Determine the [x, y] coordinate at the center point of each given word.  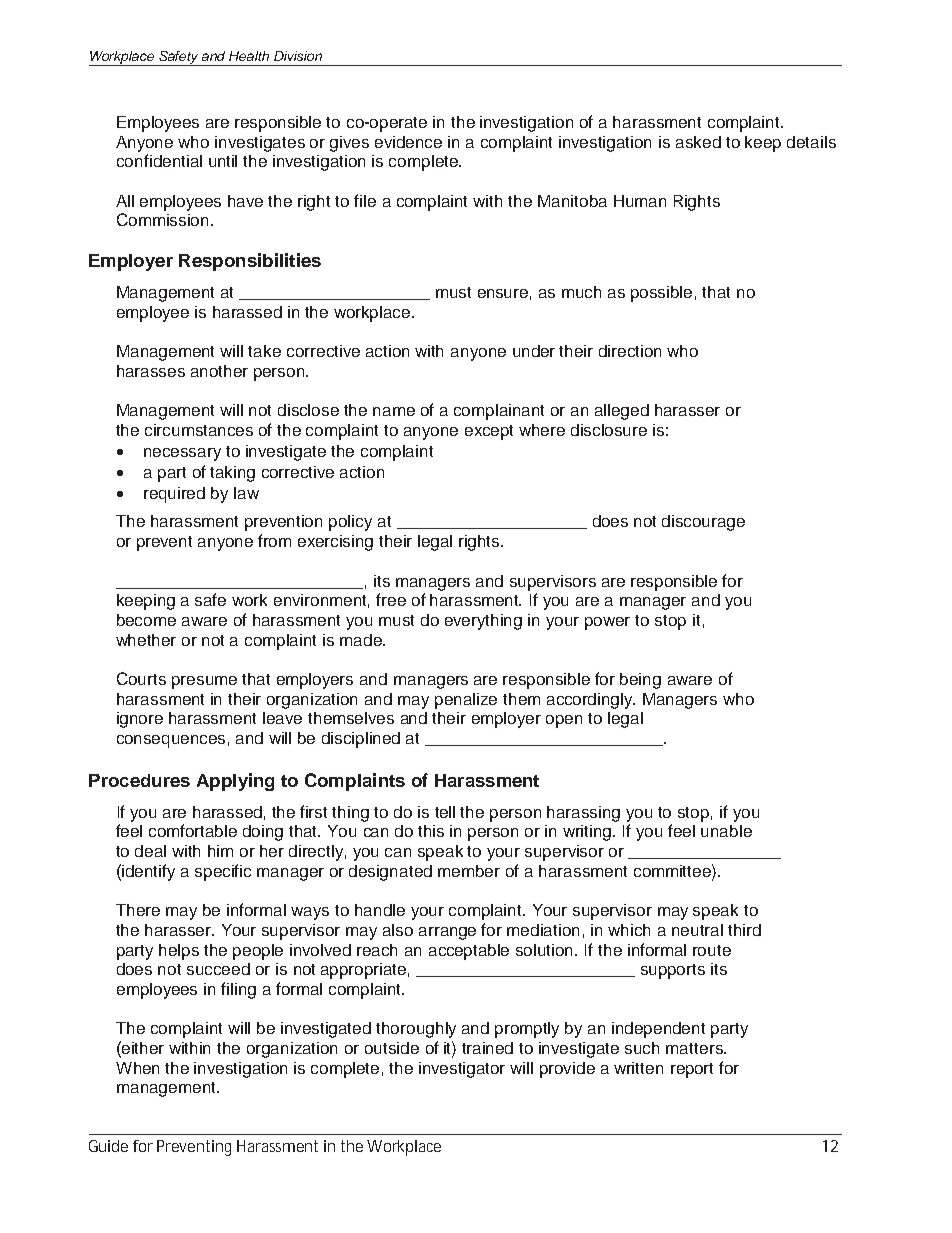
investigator [462, 1070]
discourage [703, 523]
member [469, 871]
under [534, 351]
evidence [408, 142]
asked [698, 142]
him [220, 851]
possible [661, 294]
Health [249, 56]
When [137, 1068]
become [146, 620]
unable [726, 831]
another [219, 371]
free [391, 599]
